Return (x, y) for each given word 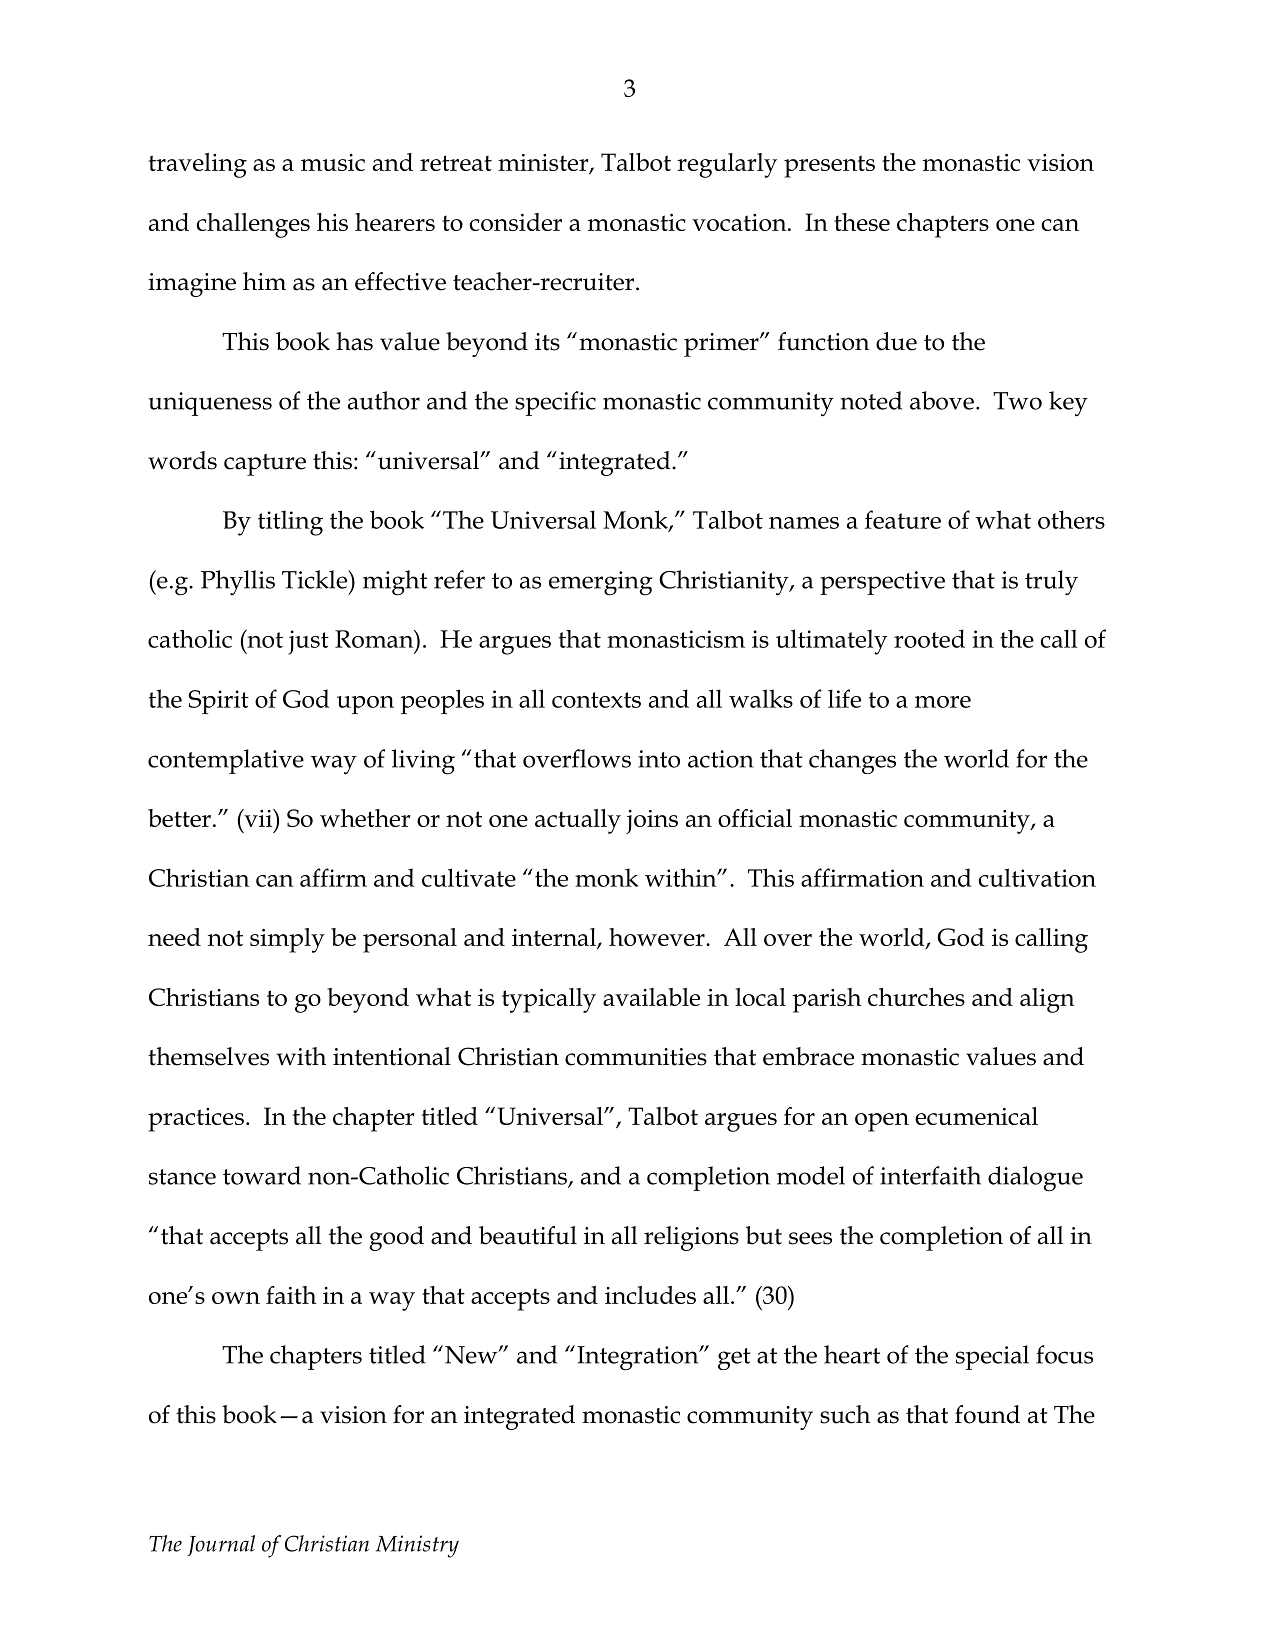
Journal (221, 1545)
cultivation (1037, 877)
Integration (639, 1358)
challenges (253, 225)
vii (258, 818)
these (862, 222)
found (987, 1414)
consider (516, 222)
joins (652, 822)
